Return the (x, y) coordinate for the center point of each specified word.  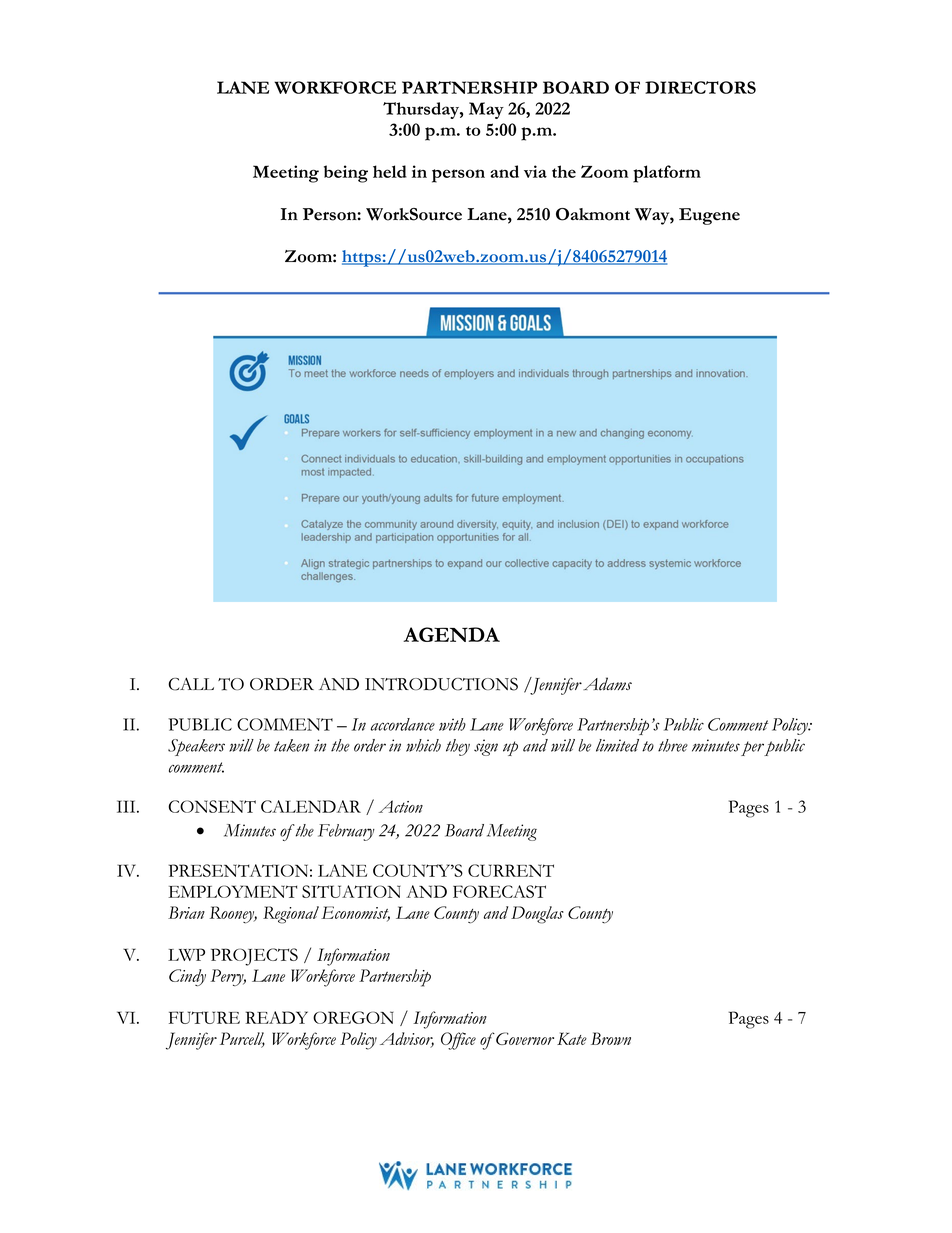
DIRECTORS (700, 87)
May (486, 110)
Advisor (407, 1040)
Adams (607, 684)
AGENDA (451, 634)
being (346, 174)
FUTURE (204, 1017)
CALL (191, 684)
